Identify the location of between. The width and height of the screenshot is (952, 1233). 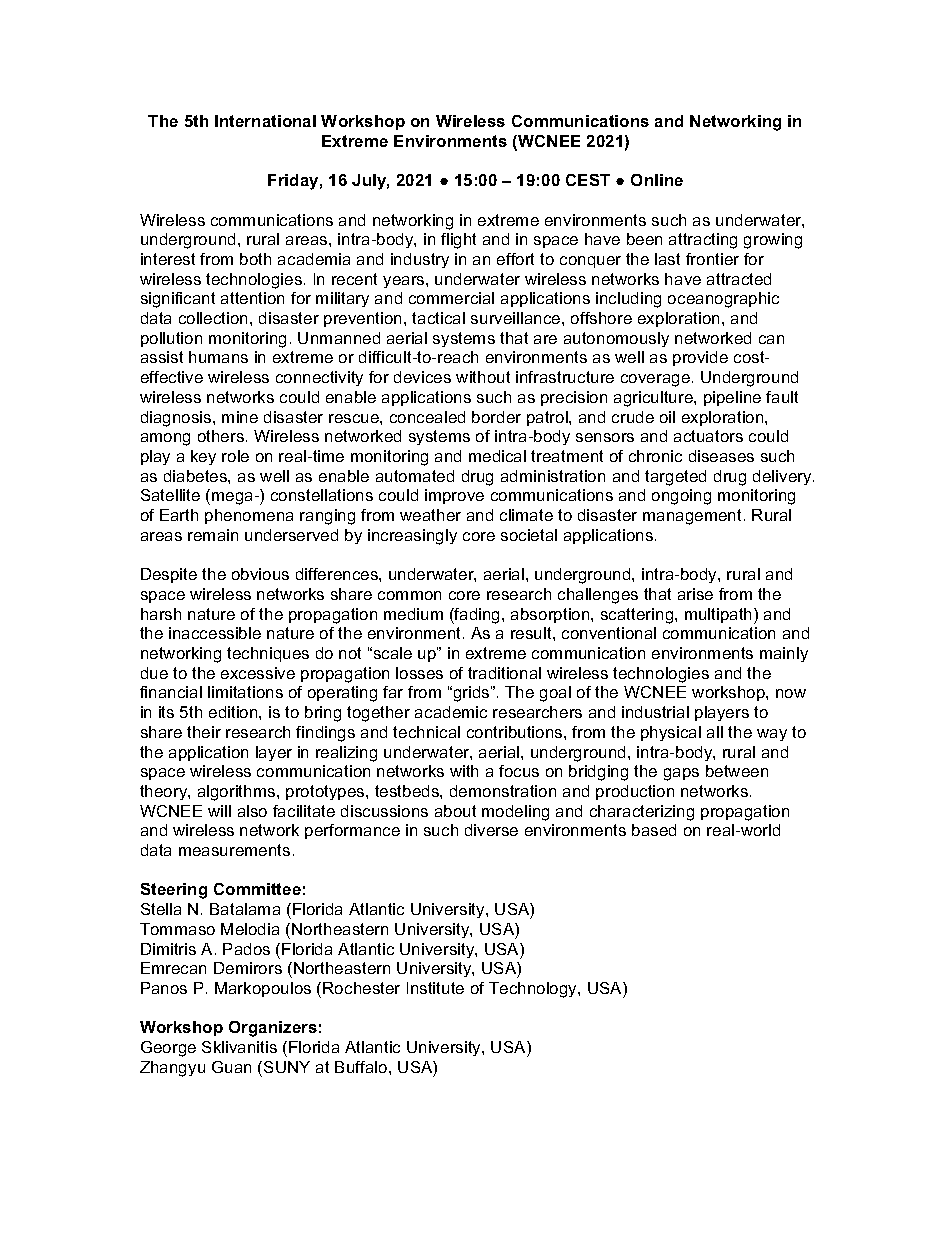
(737, 771).
